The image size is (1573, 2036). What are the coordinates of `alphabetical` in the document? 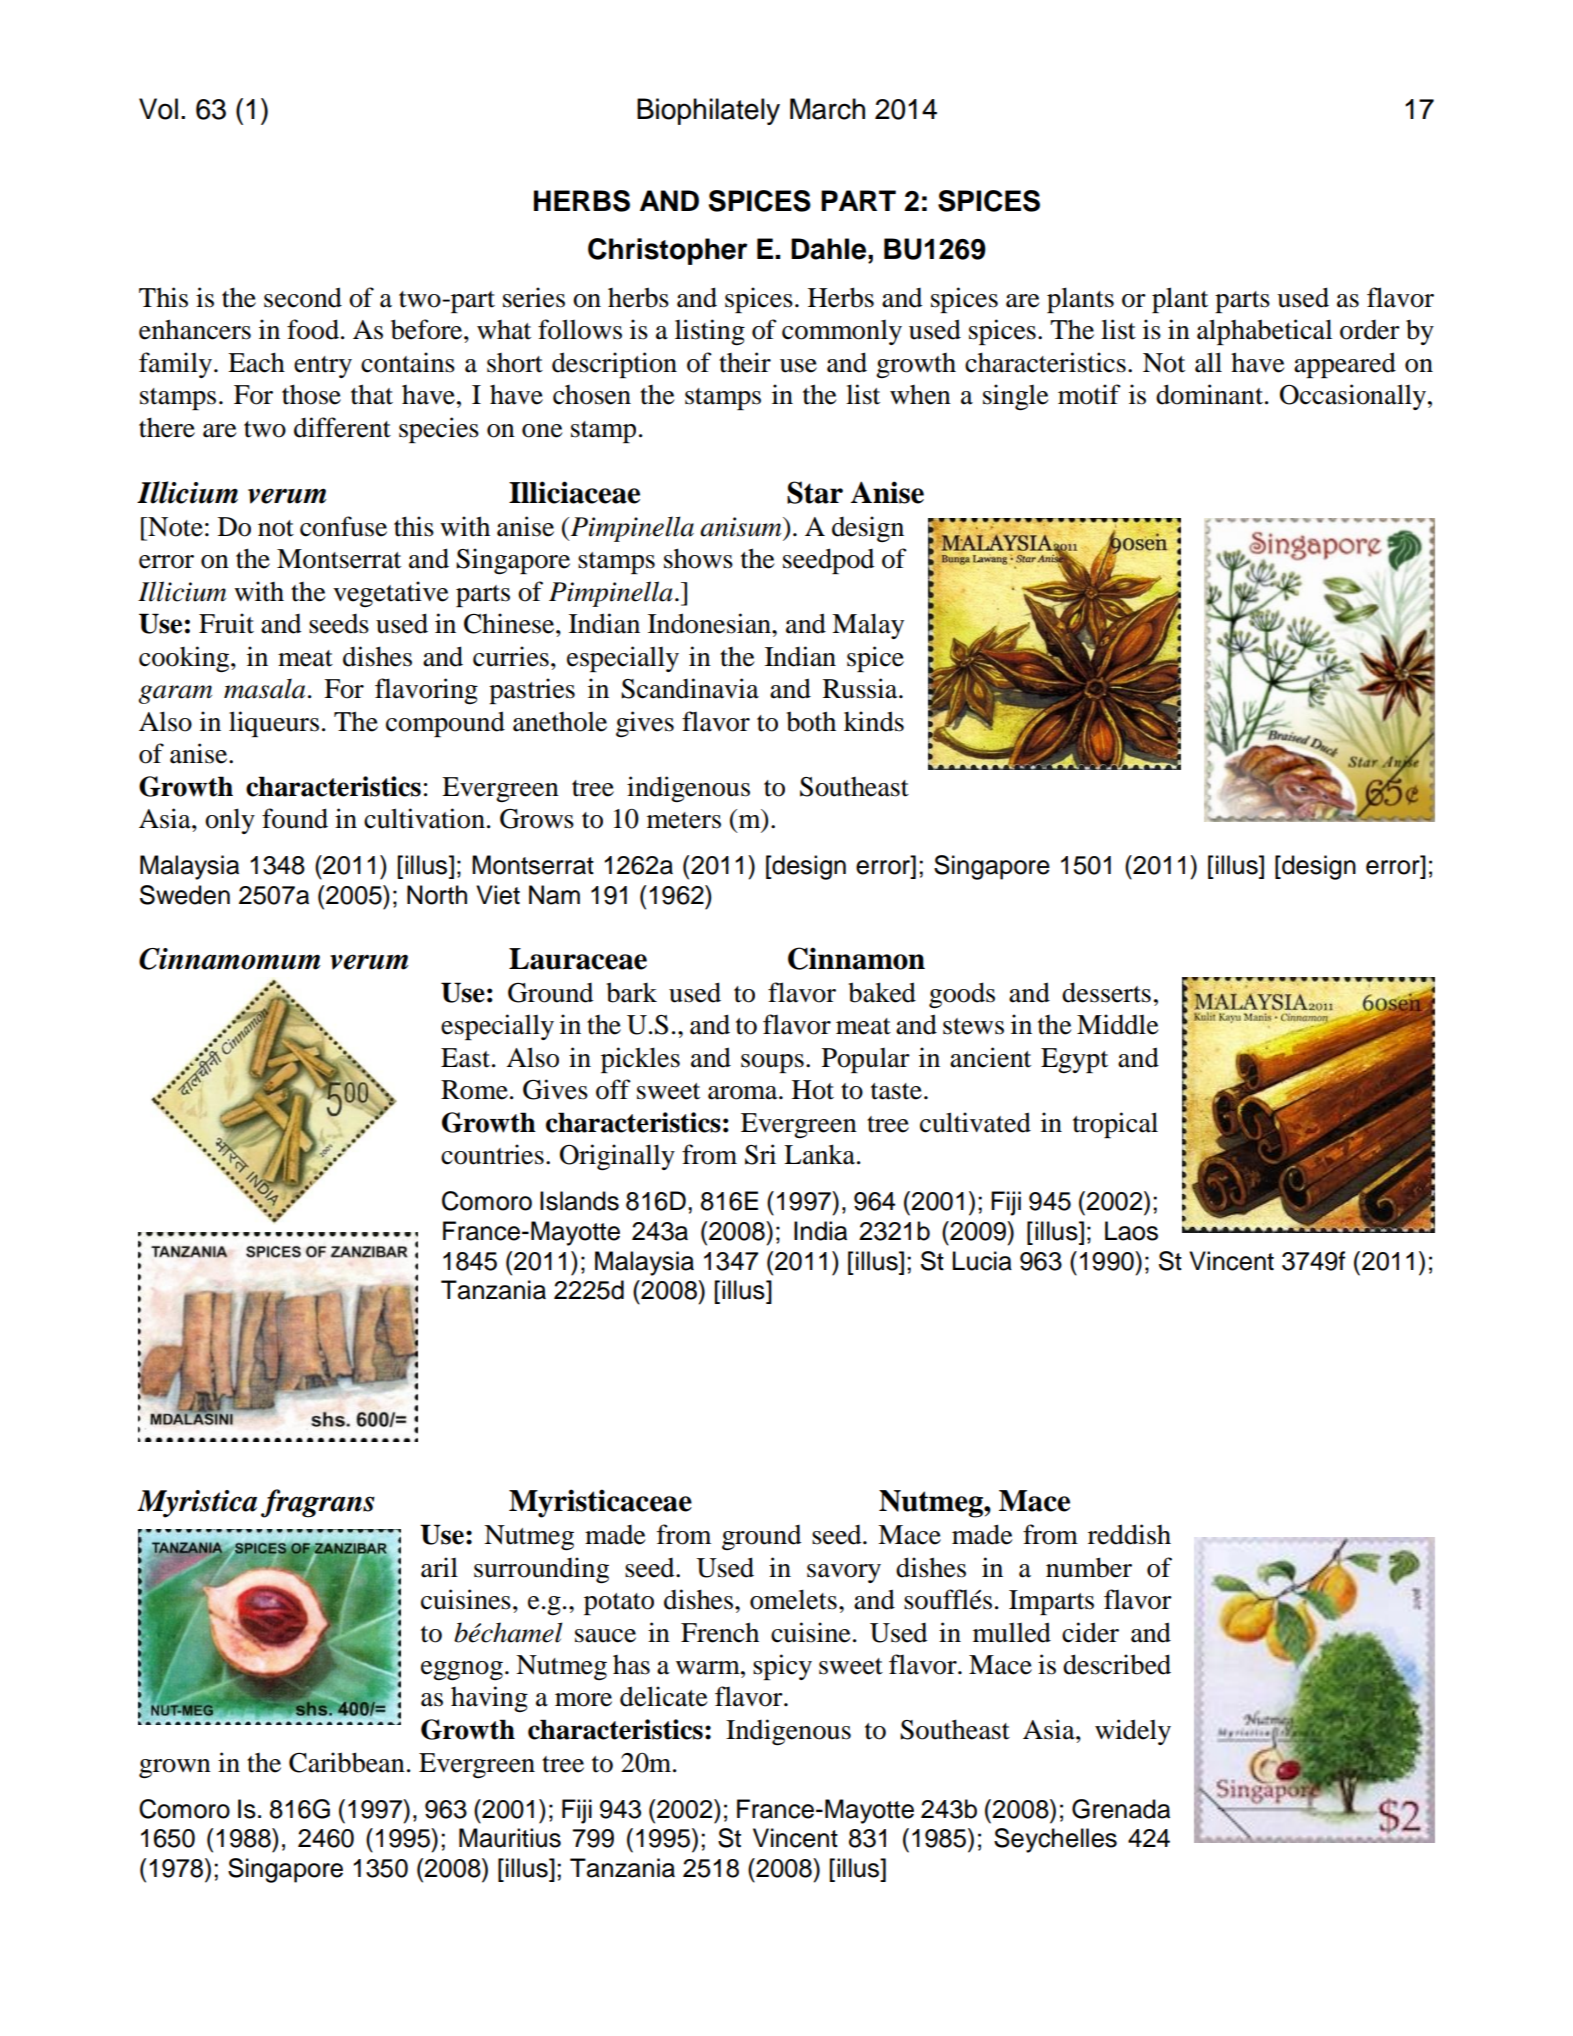 It's located at (1264, 332).
